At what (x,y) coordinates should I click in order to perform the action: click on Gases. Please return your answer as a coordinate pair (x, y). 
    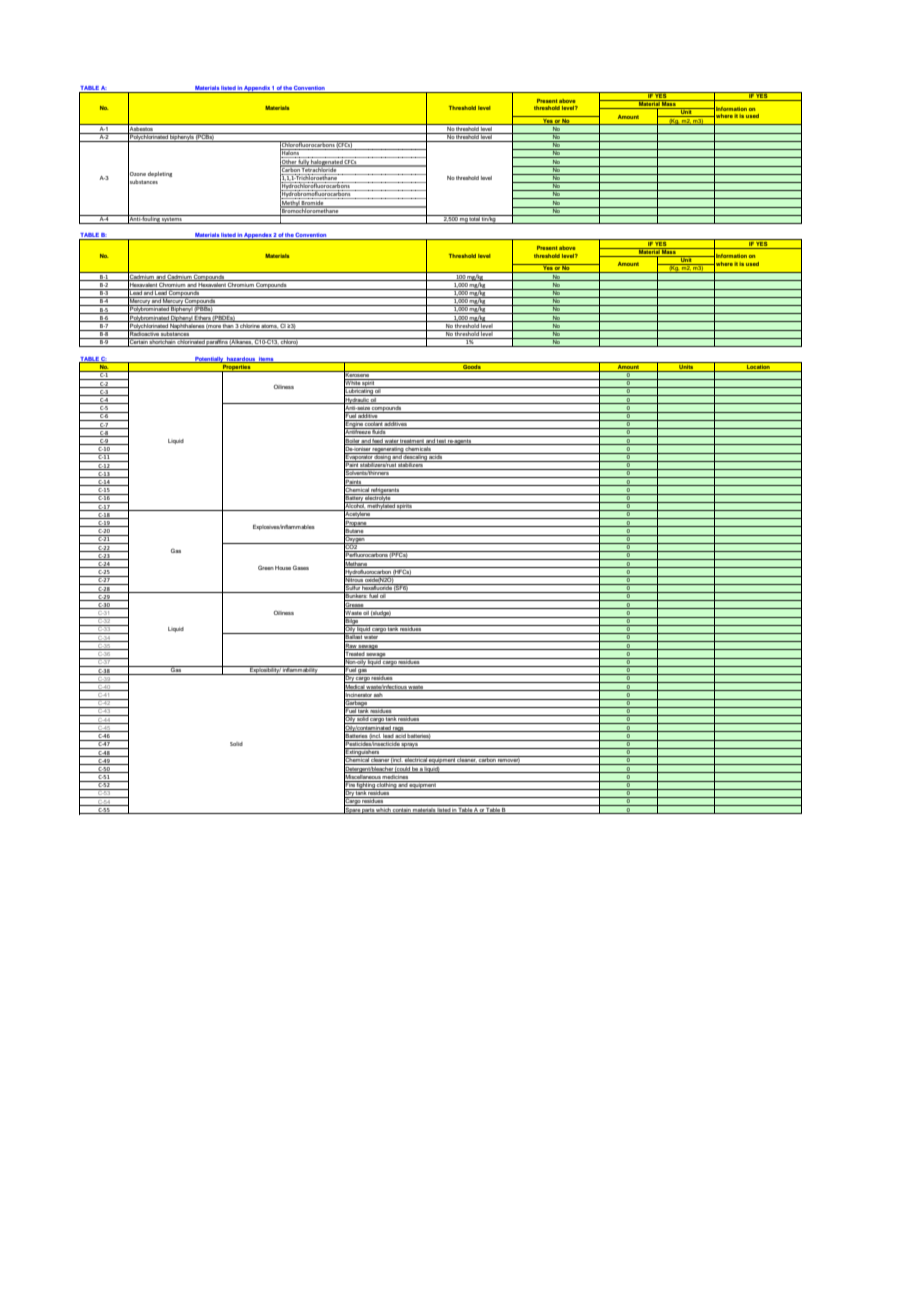
    Looking at the image, I should click on (301, 567).
